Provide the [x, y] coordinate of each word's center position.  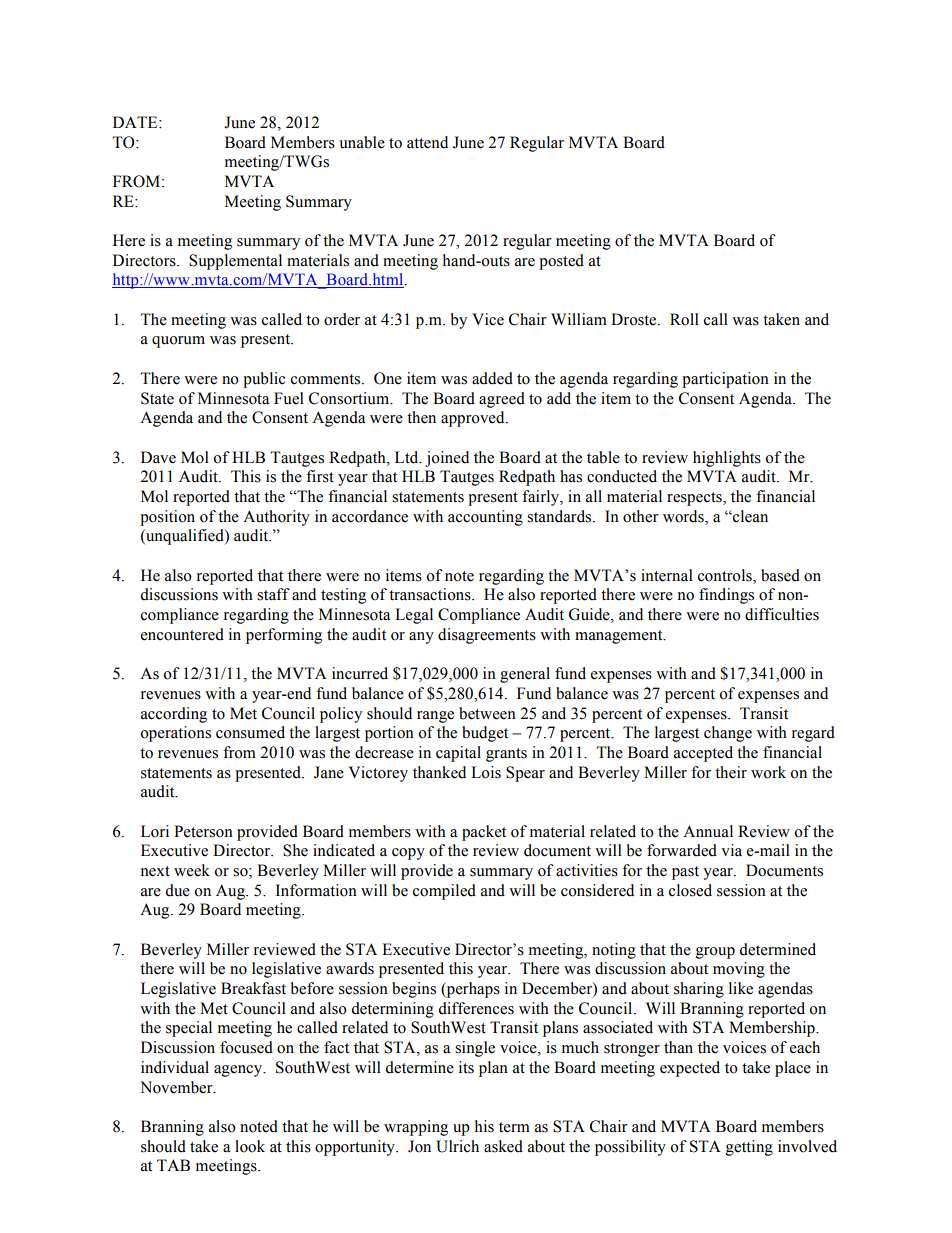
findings [726, 596]
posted [561, 262]
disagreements [487, 636]
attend [427, 142]
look [250, 1146]
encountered [182, 634]
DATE [136, 122]
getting [749, 1148]
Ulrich [457, 1146]
